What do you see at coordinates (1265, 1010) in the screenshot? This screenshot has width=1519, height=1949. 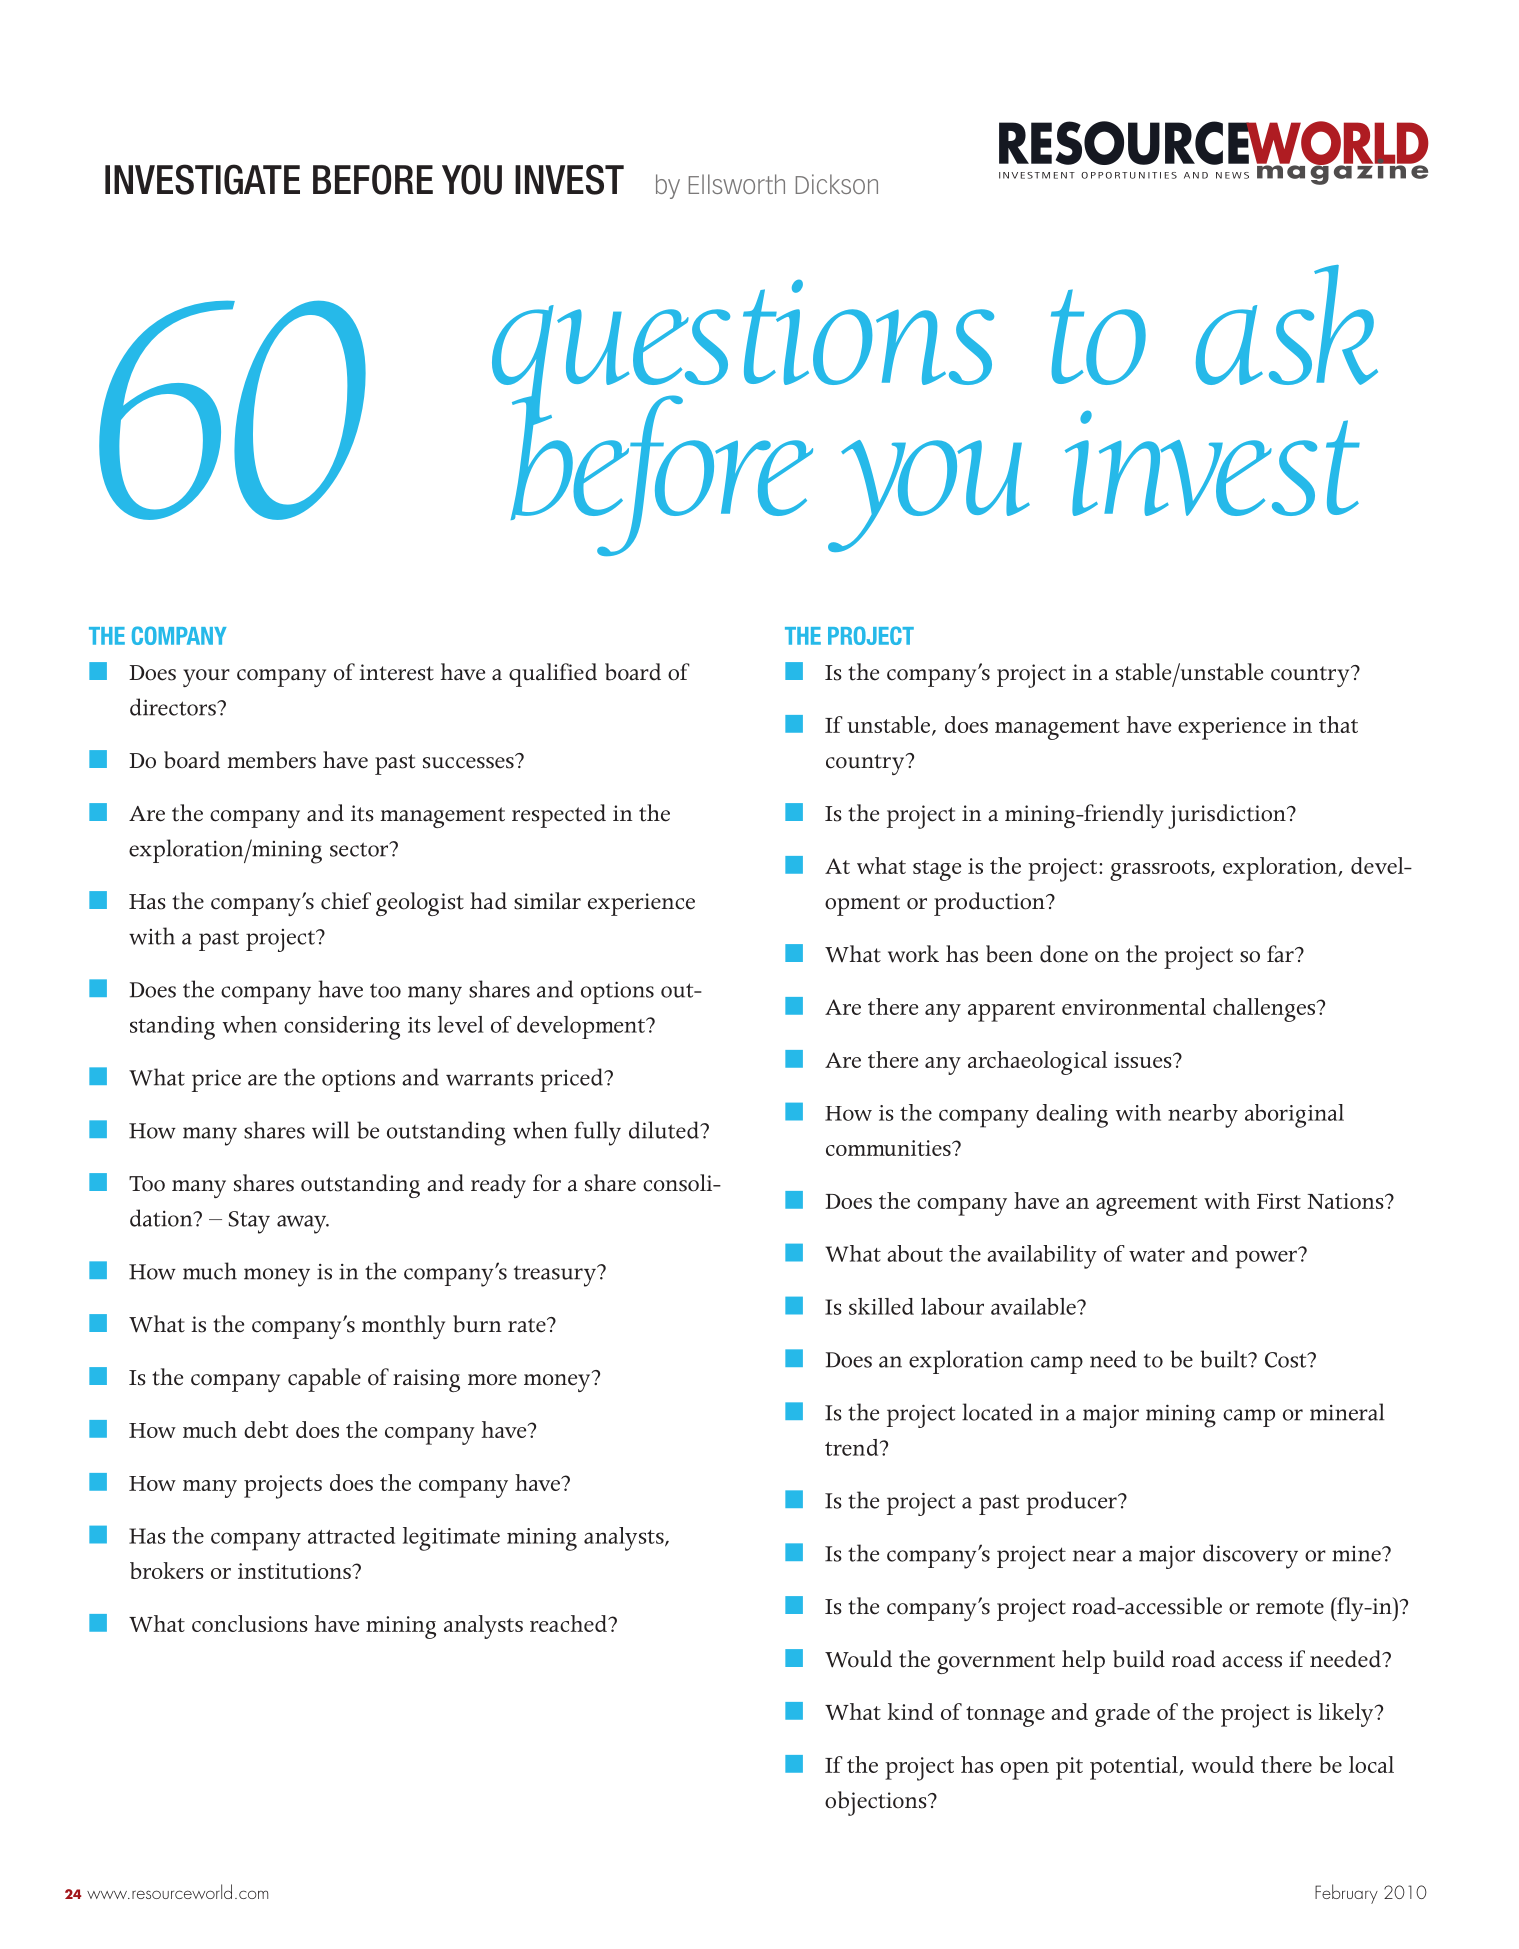 I see `challenges` at bounding box center [1265, 1010].
